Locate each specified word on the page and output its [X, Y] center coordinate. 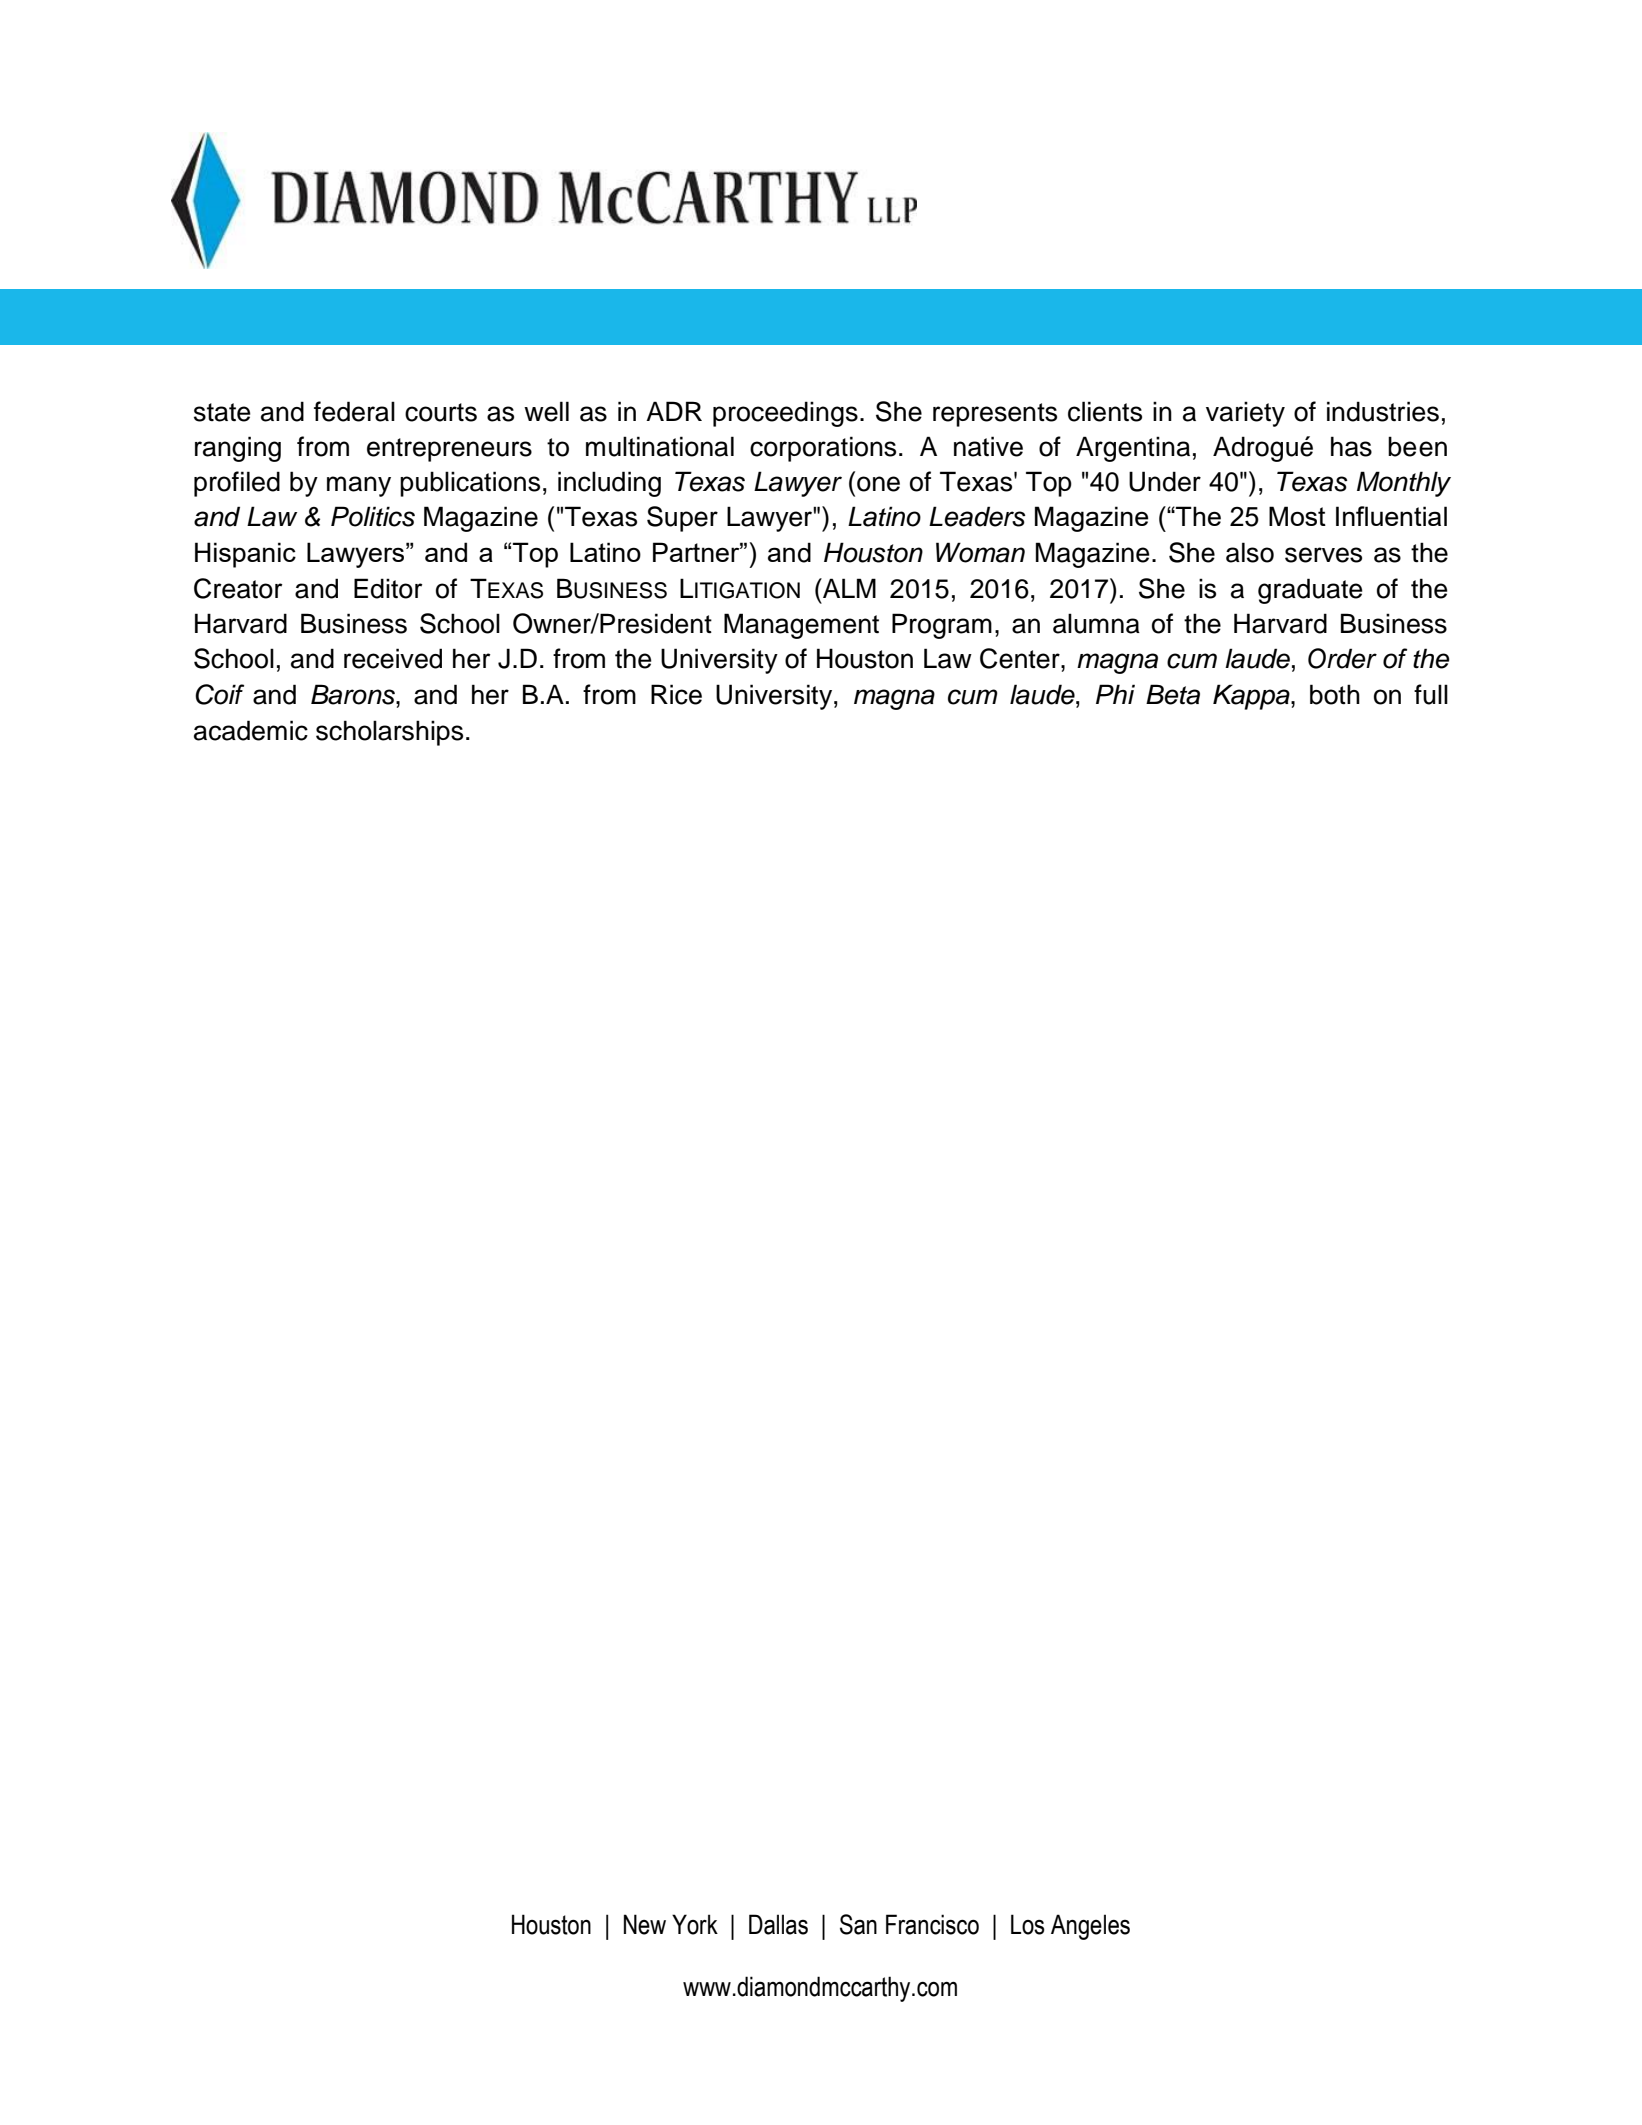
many [359, 486]
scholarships [389, 733]
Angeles [1090, 1927]
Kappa [1252, 697]
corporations [823, 449]
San [858, 1924]
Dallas [778, 1924]
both [1335, 694]
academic [251, 730]
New [645, 1924]
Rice [676, 694]
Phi [1115, 694]
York [695, 1924]
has [1351, 446]
